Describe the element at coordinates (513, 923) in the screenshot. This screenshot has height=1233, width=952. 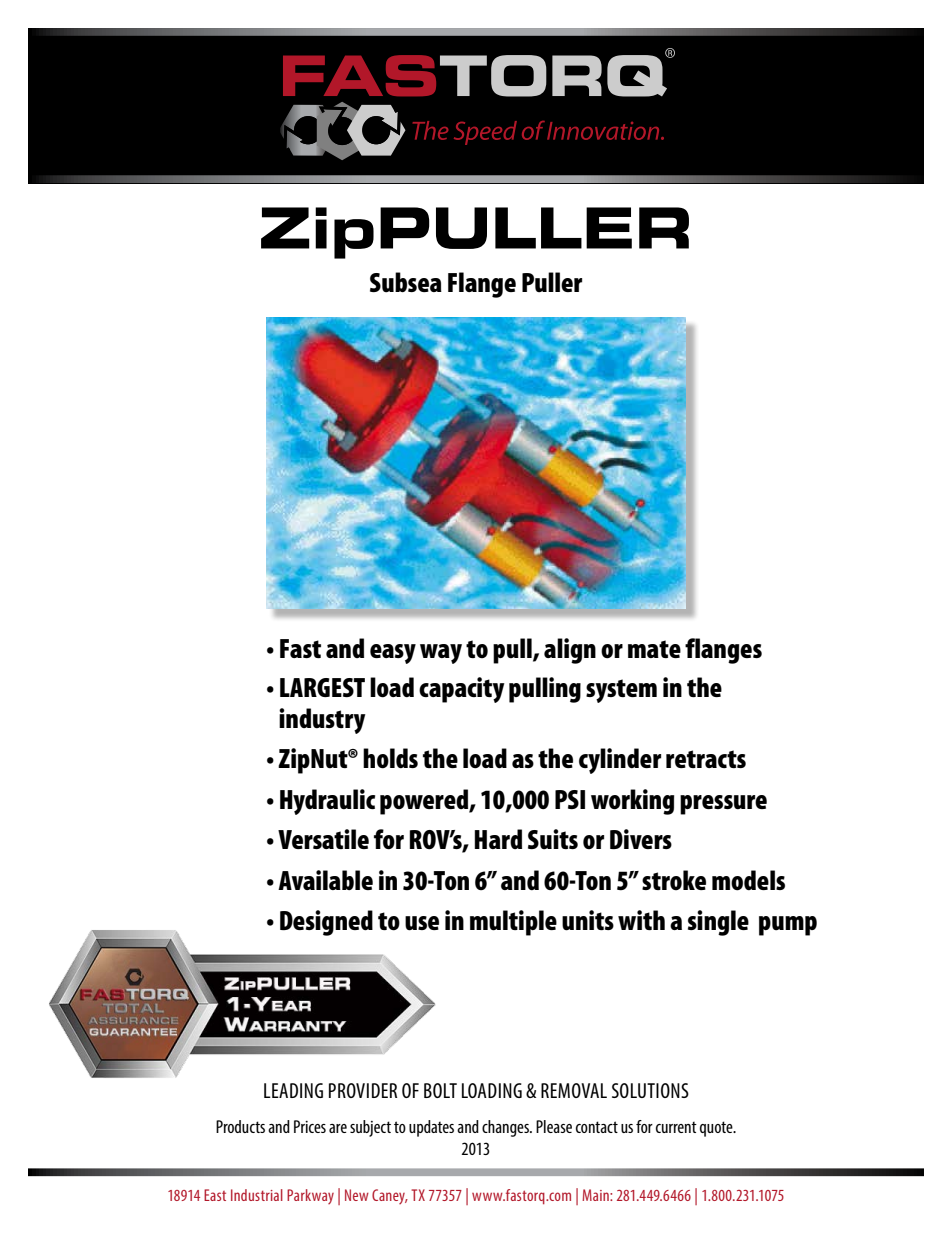
I see `multiple` at that location.
